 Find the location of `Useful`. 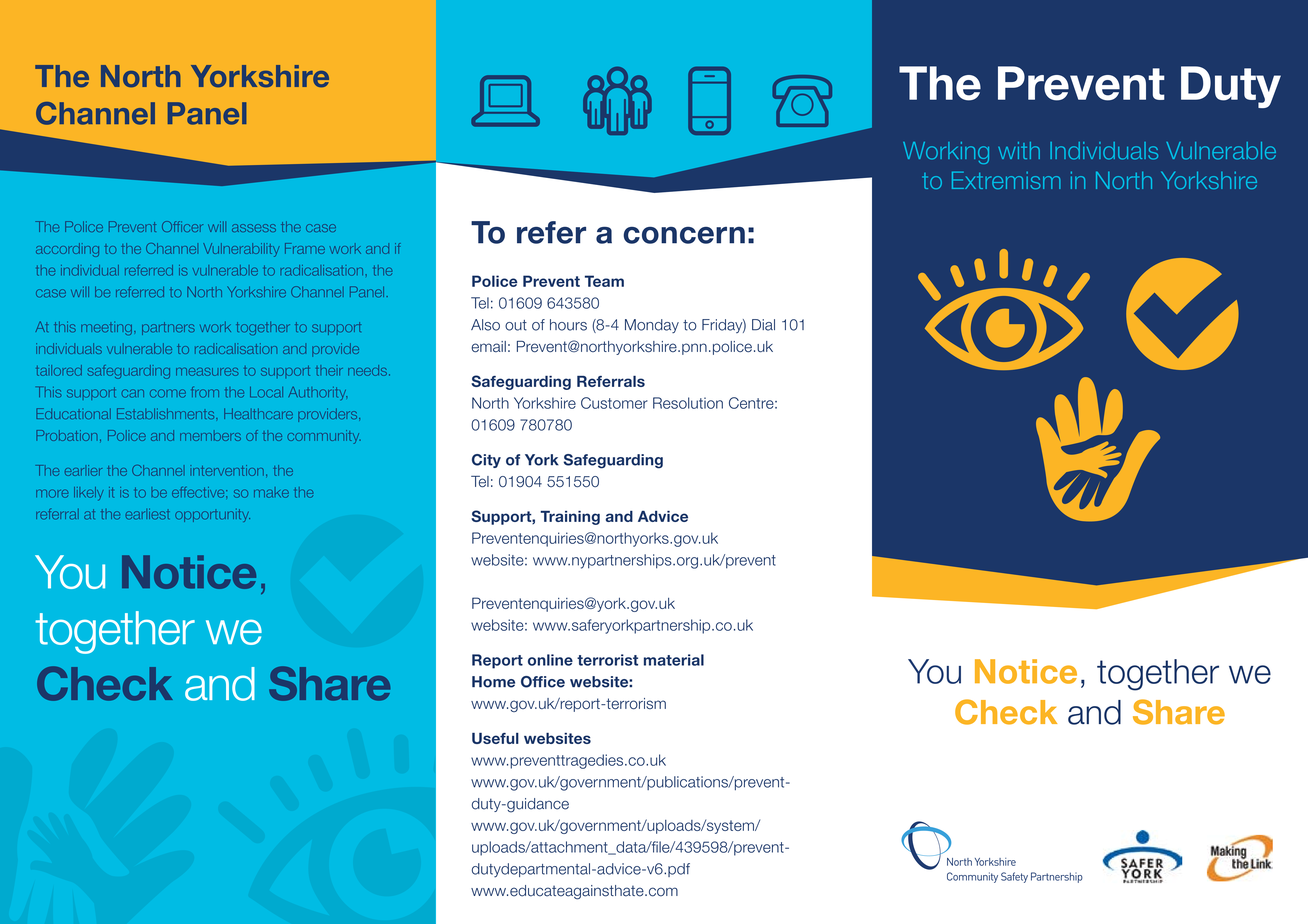

Useful is located at coordinates (495, 738).
